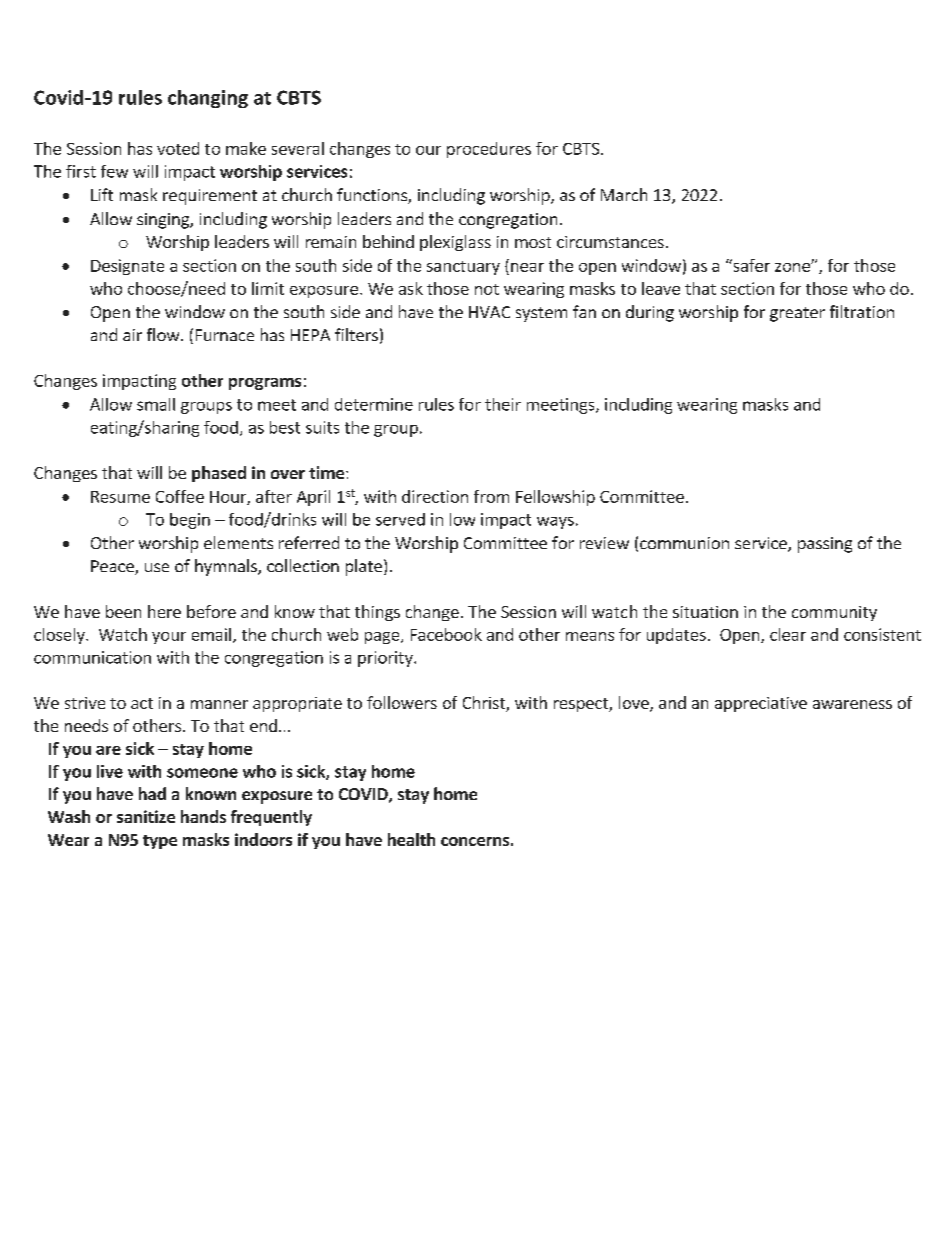 The height and width of the screenshot is (1233, 952). What do you see at coordinates (797, 314) in the screenshot?
I see `greater` at bounding box center [797, 314].
